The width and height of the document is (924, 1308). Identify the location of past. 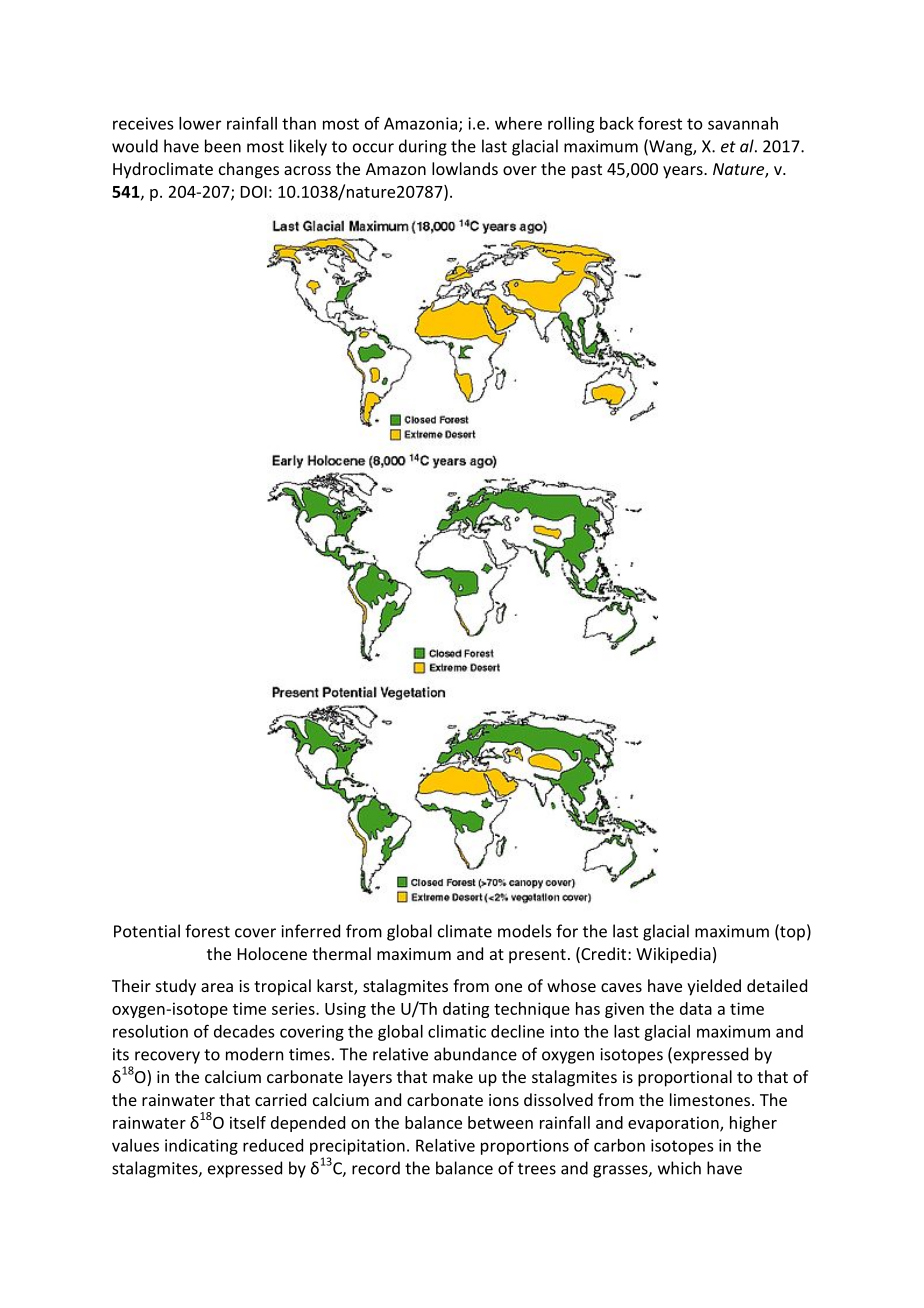
(587, 171).
